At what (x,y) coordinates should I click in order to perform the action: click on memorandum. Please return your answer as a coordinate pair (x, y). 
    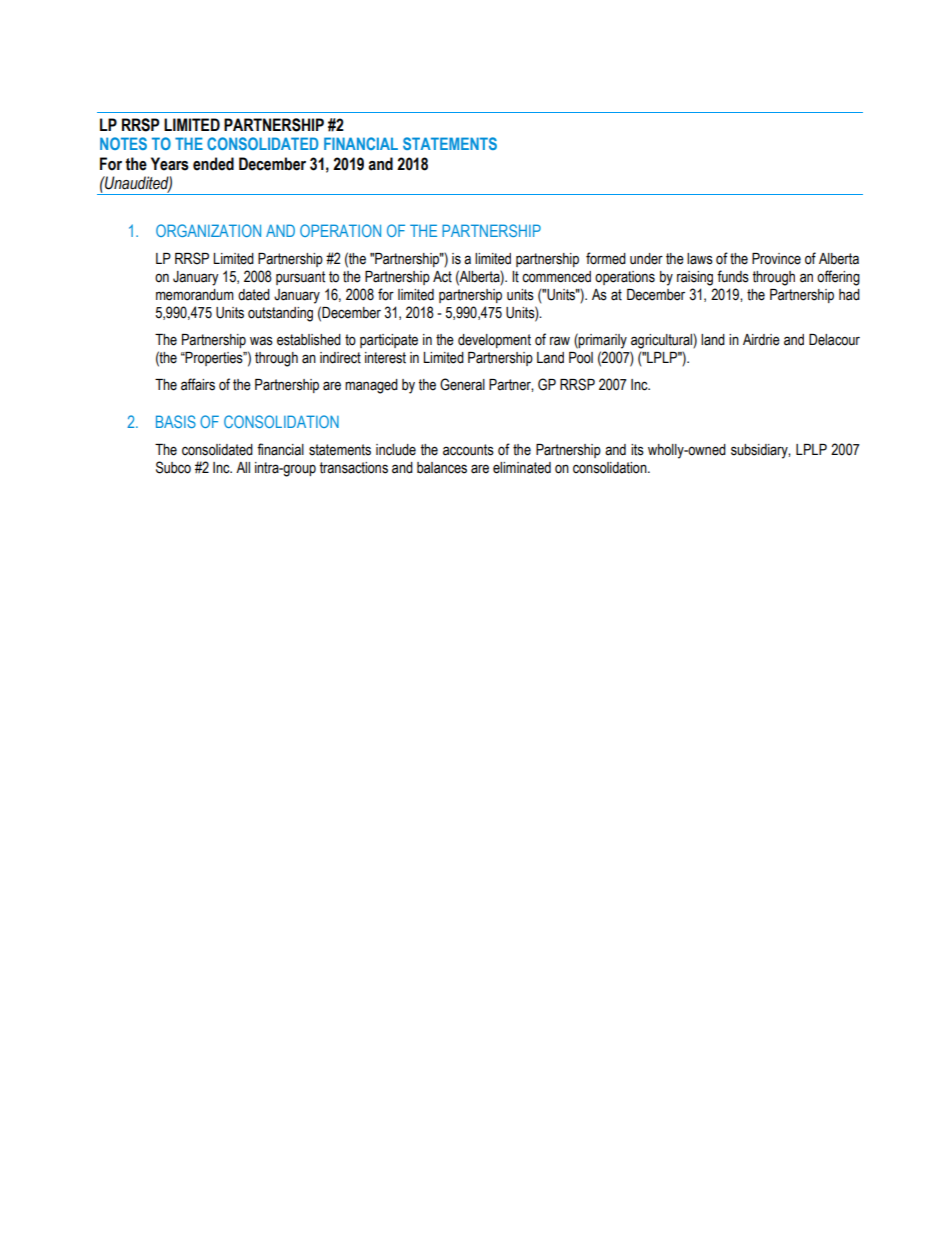
    Looking at the image, I should click on (195, 295).
